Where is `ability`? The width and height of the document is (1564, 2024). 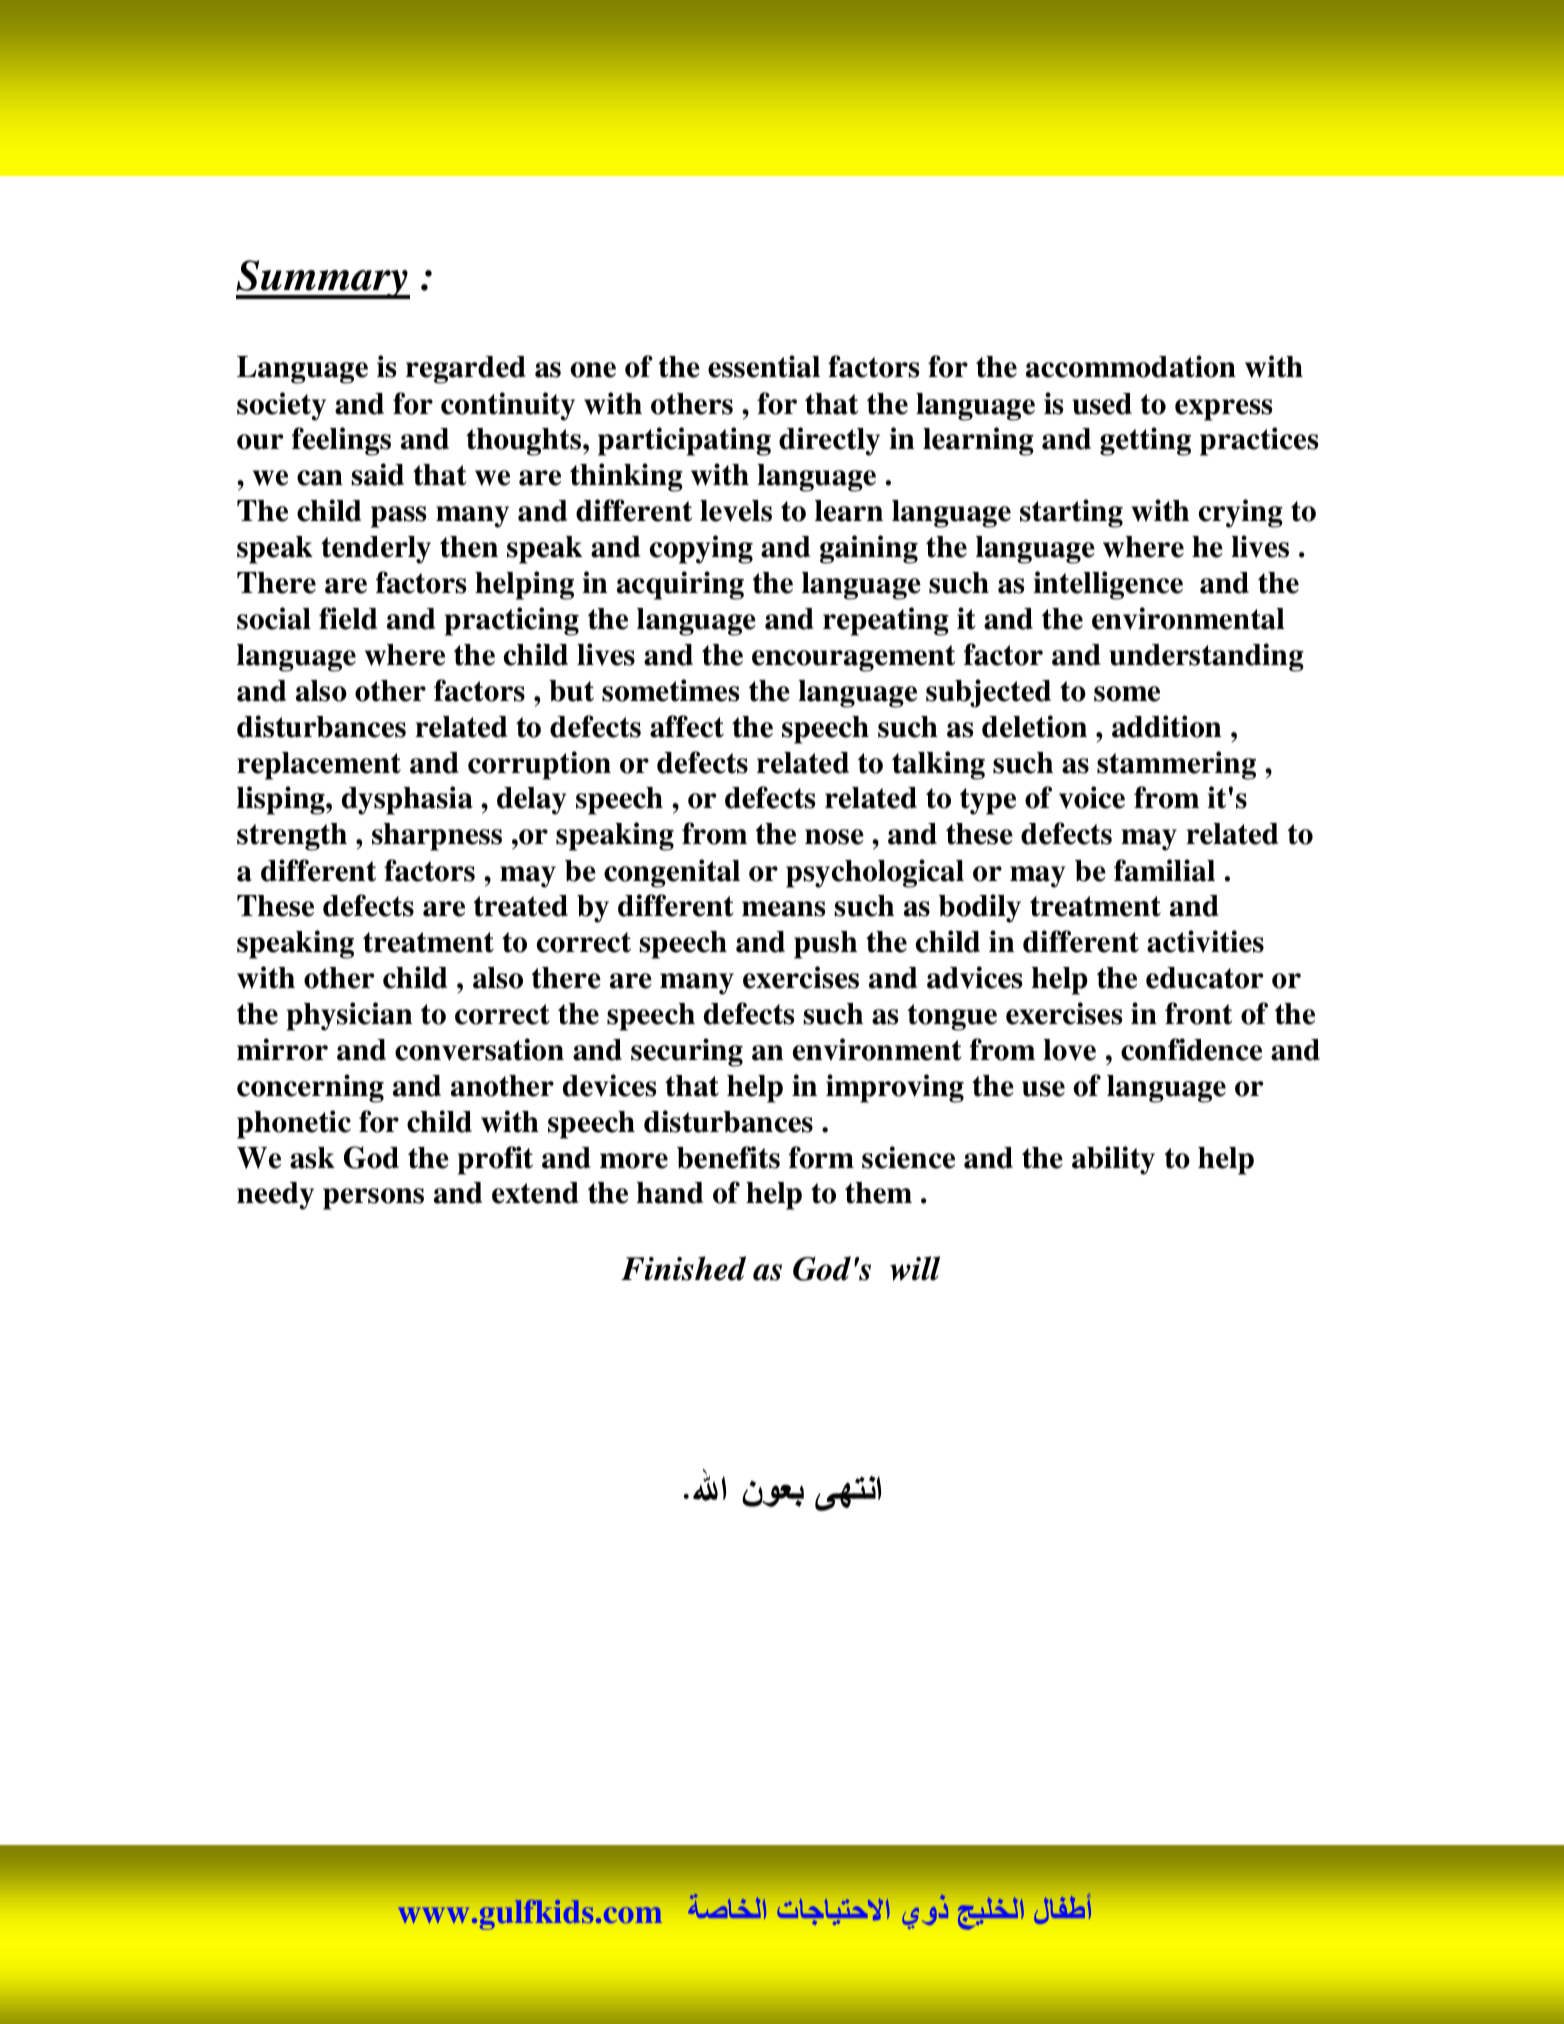 ability is located at coordinates (1113, 1160).
